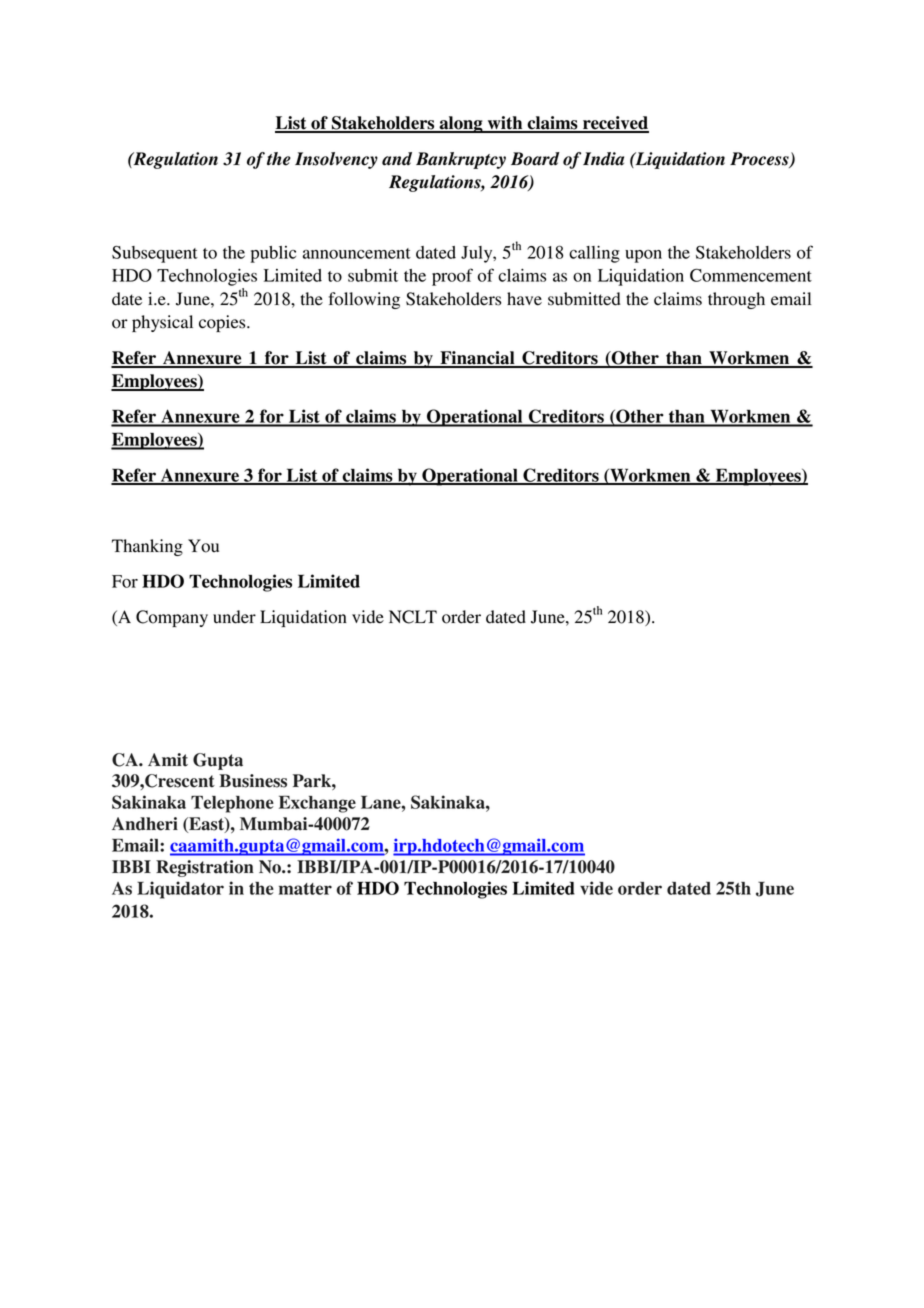 Image resolution: width=924 pixels, height=1308 pixels. What do you see at coordinates (736, 300) in the page?
I see `through` at bounding box center [736, 300].
